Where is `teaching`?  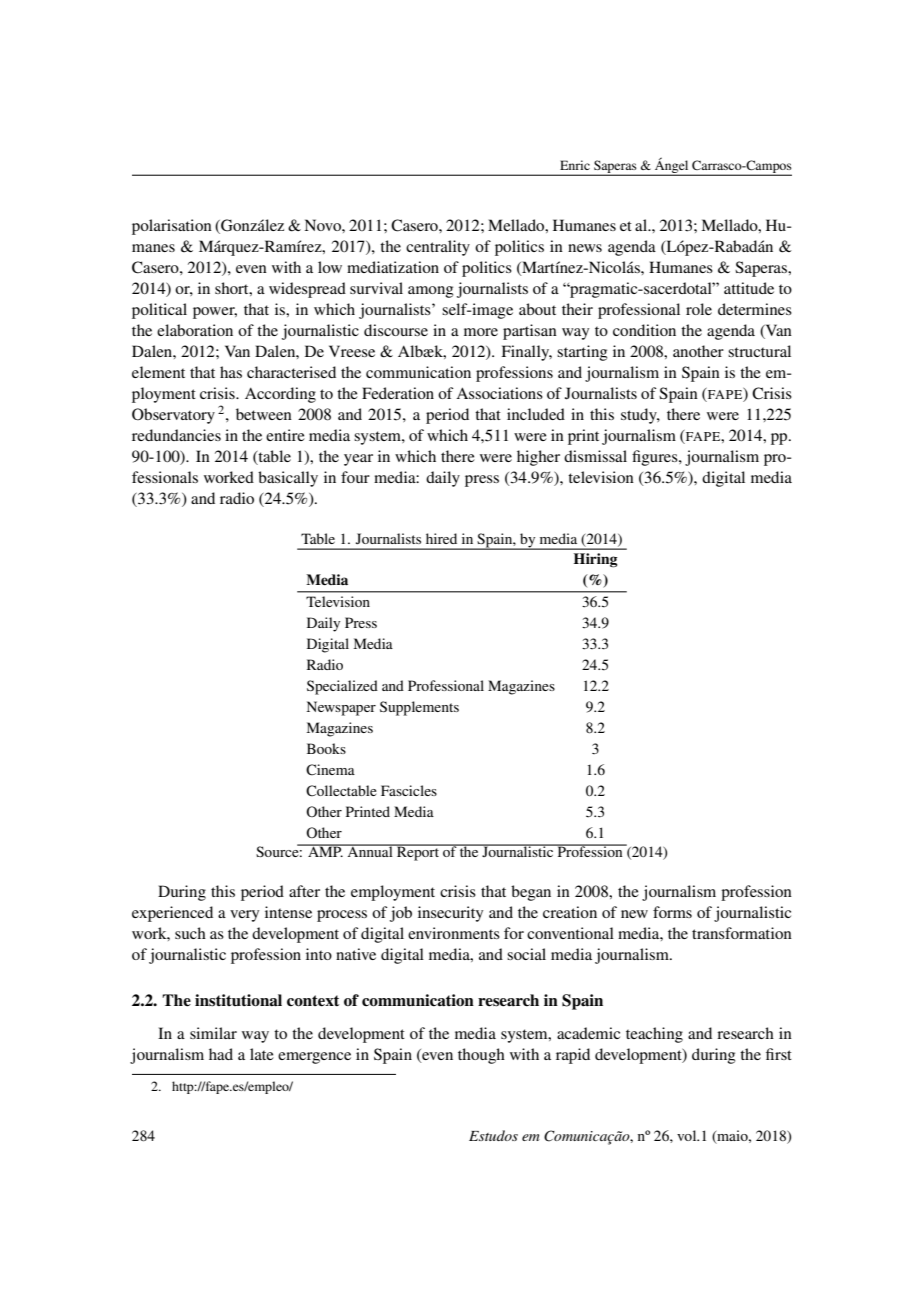
teaching is located at coordinates (654, 1035).
